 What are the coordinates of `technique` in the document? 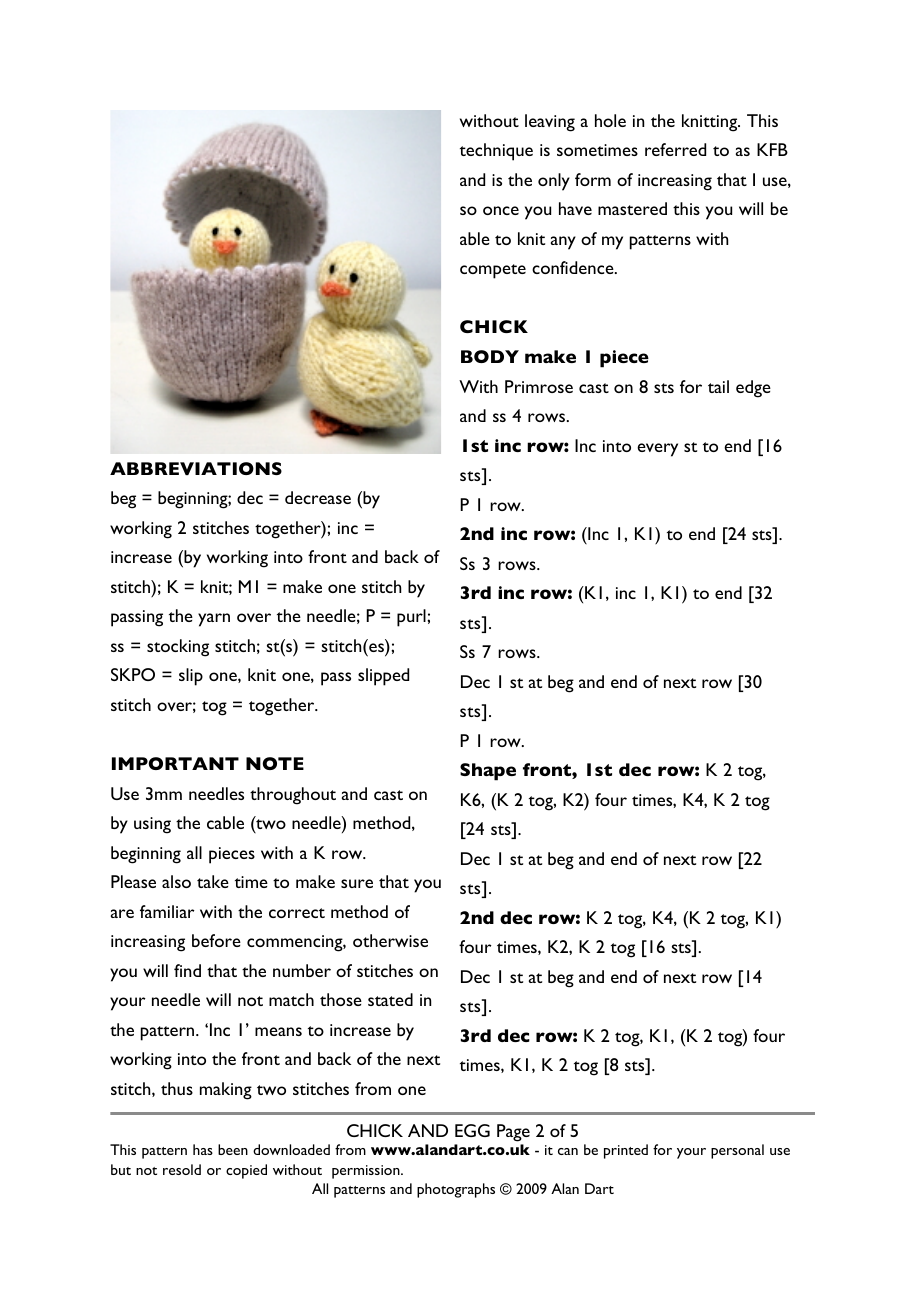 It's located at (496, 152).
